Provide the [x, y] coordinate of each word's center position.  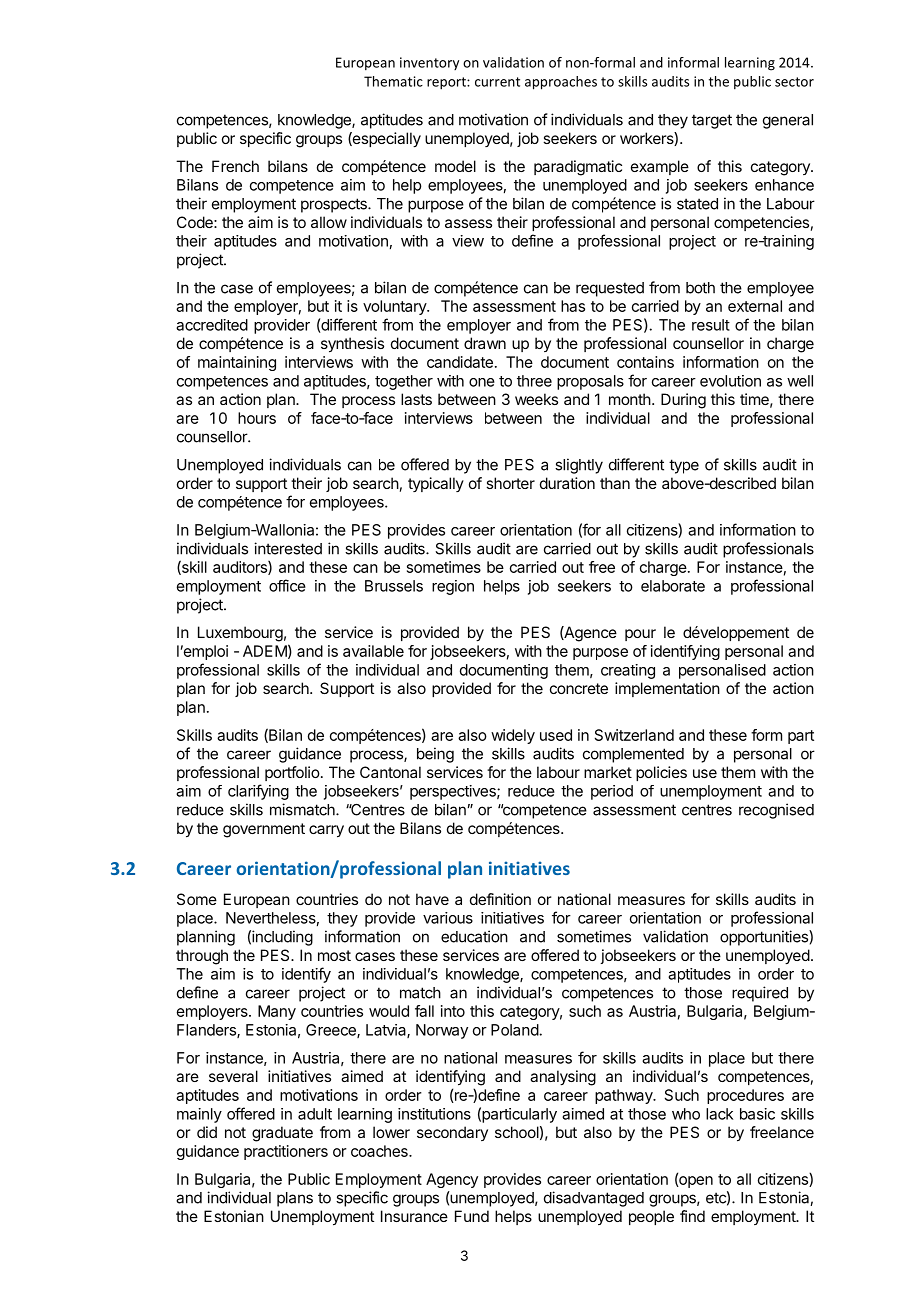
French [235, 166]
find [692, 1216]
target [712, 121]
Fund [472, 1216]
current [497, 82]
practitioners [286, 1152]
